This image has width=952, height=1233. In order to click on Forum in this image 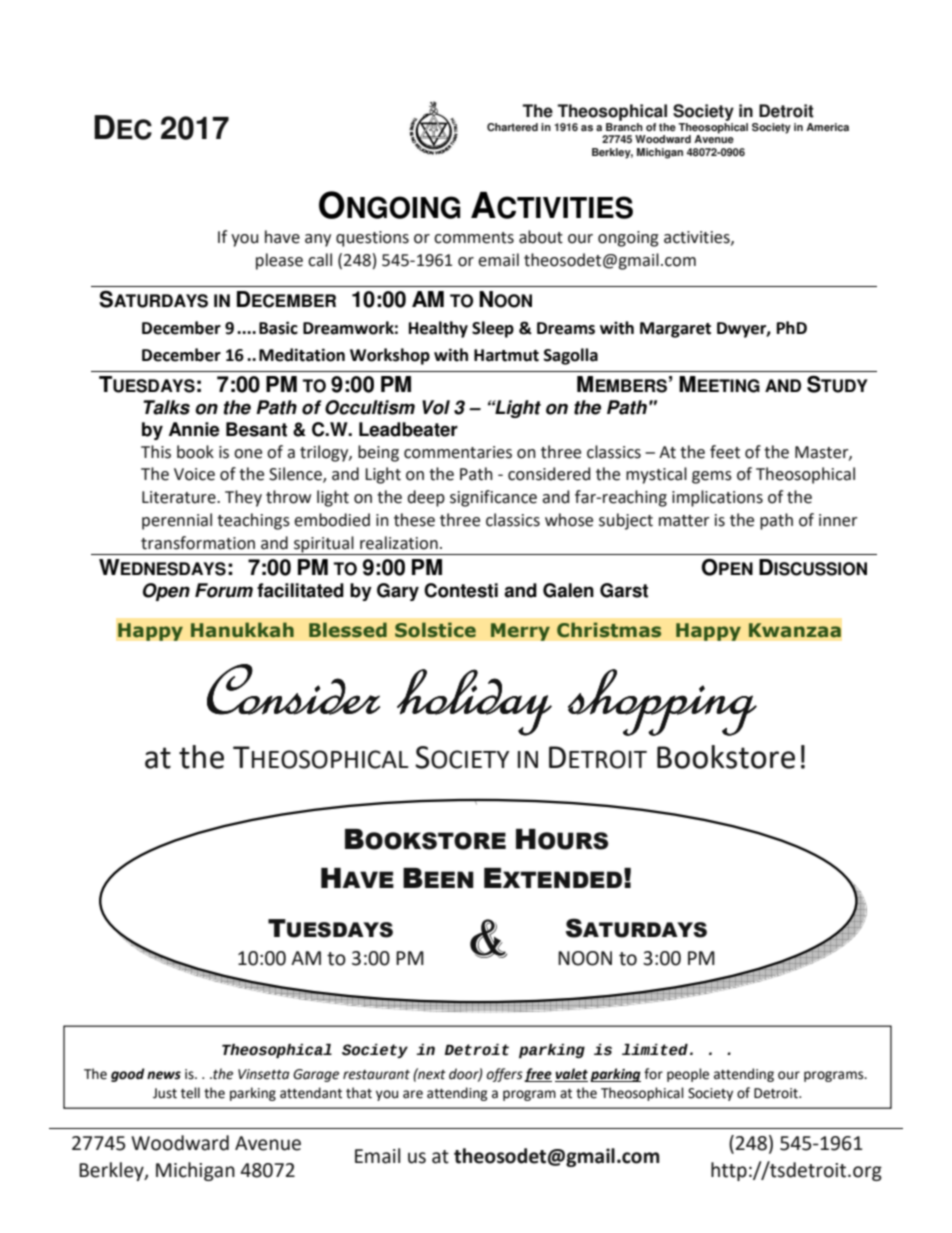, I will do `click(224, 590)`.
